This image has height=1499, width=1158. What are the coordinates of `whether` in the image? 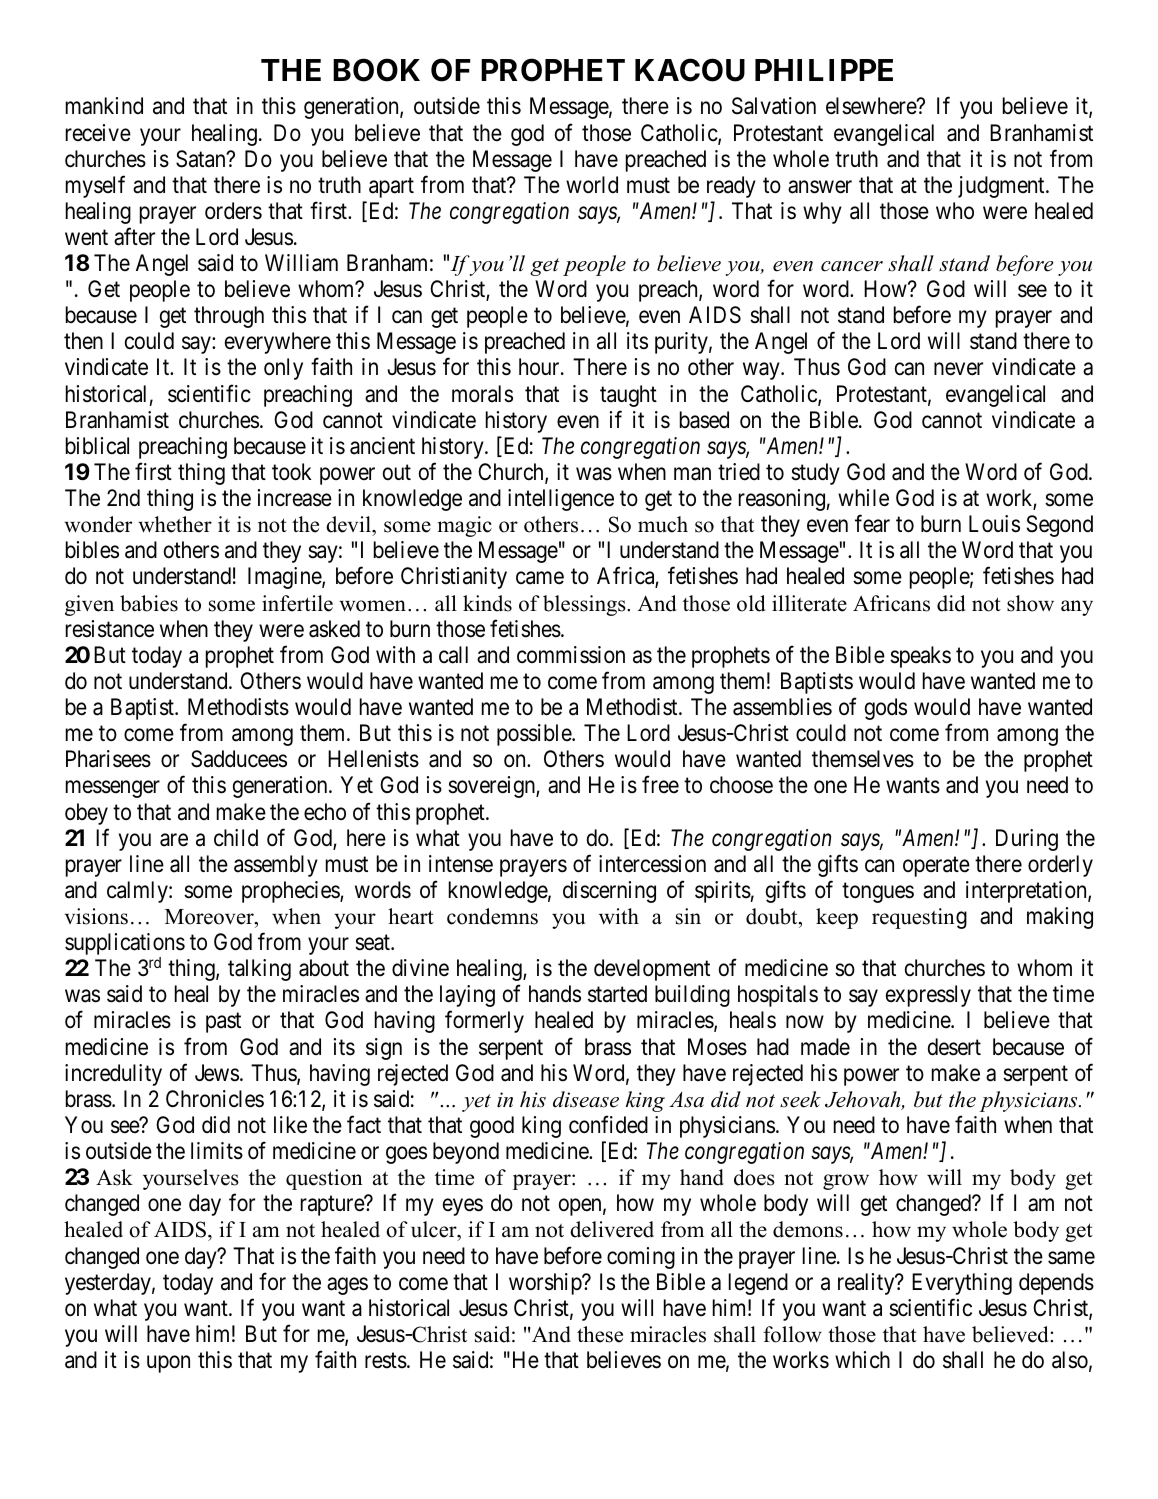 It's located at (175, 524).
